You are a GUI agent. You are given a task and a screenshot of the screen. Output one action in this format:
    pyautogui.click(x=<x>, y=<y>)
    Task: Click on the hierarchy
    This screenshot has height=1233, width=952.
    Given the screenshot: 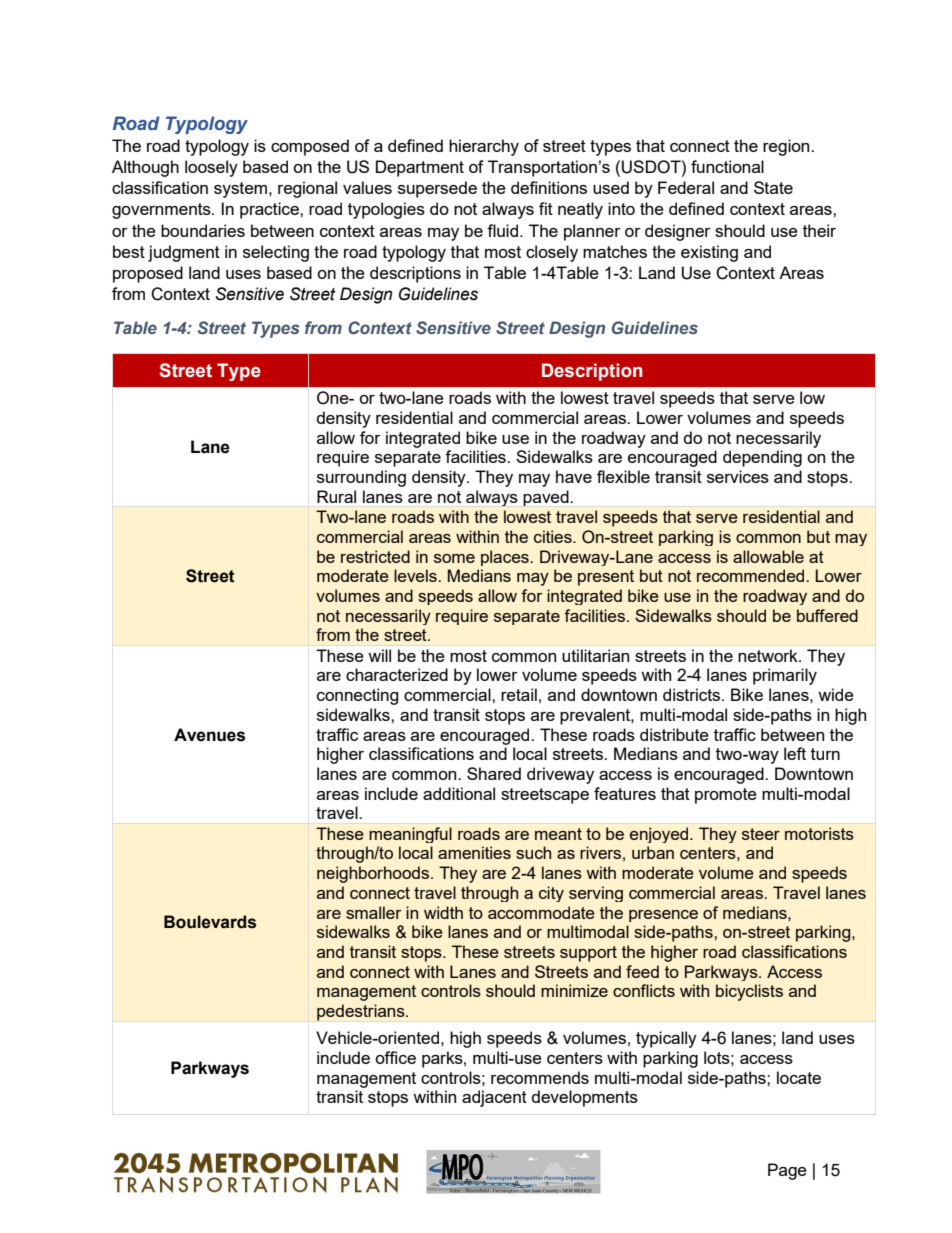 What is the action you would take?
    pyautogui.click(x=484, y=147)
